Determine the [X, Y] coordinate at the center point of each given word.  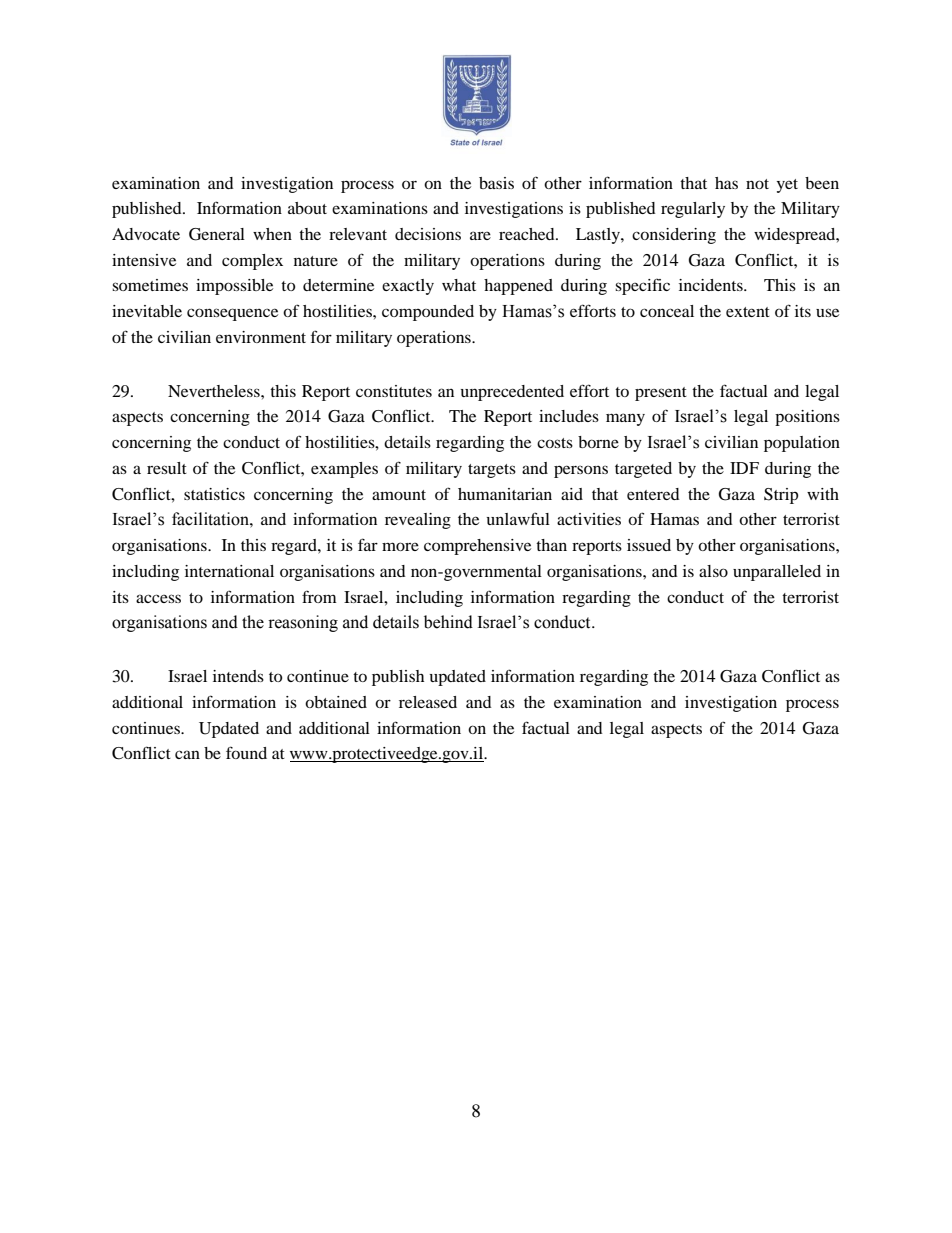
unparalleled [777, 573]
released [428, 702]
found [246, 752]
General [217, 234]
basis [496, 183]
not [757, 184]
